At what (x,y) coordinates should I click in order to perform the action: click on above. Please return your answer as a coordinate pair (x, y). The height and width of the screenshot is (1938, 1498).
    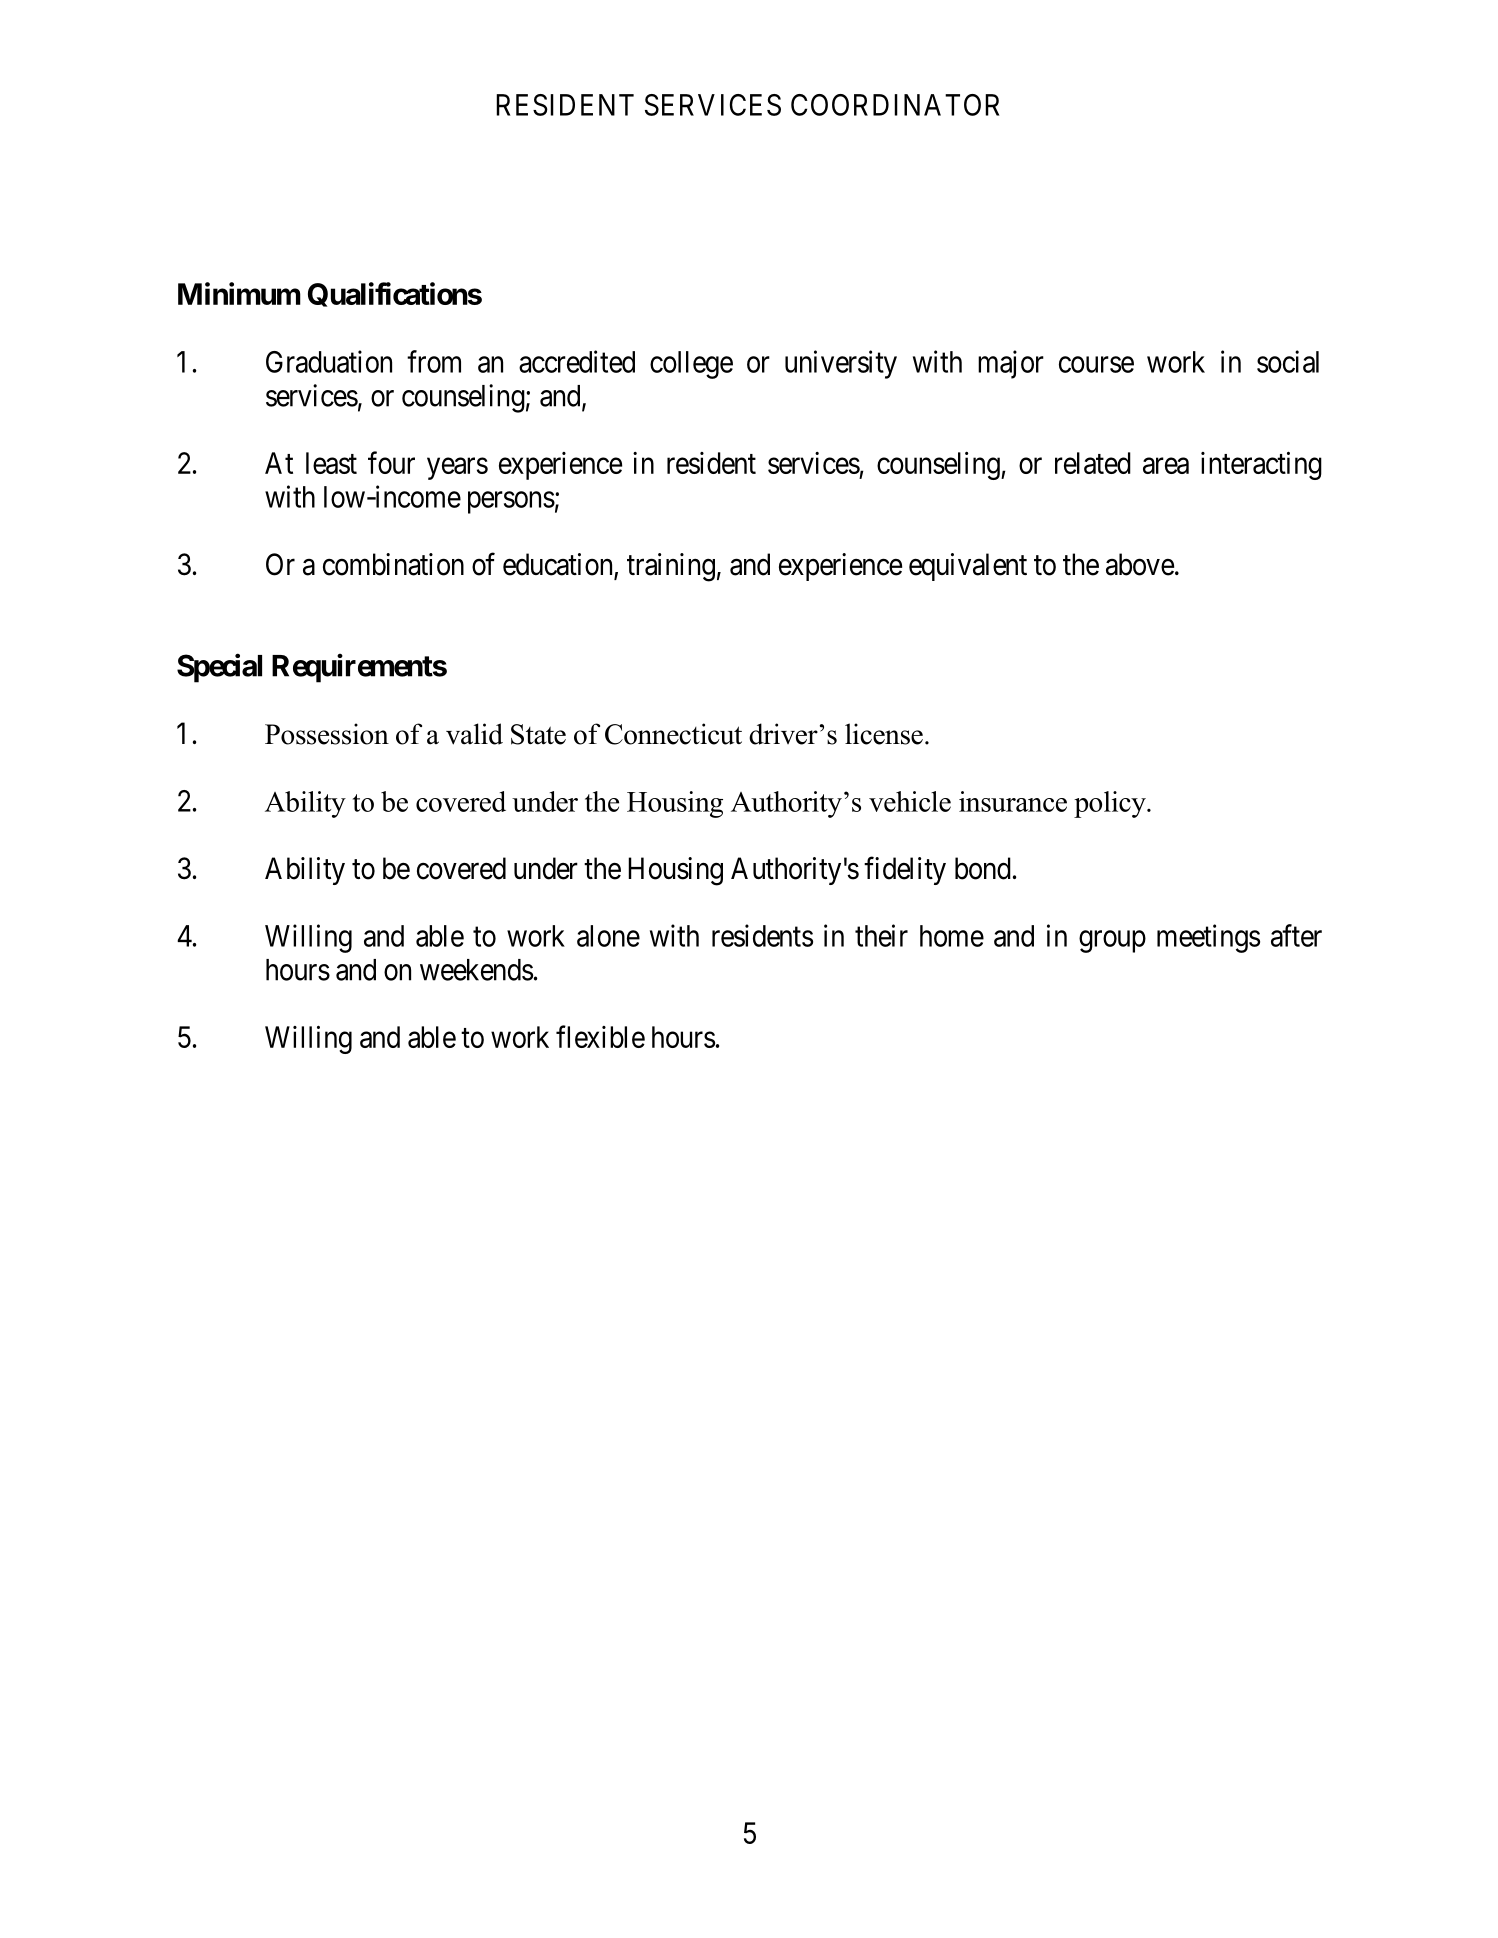
    Looking at the image, I should click on (1140, 564).
